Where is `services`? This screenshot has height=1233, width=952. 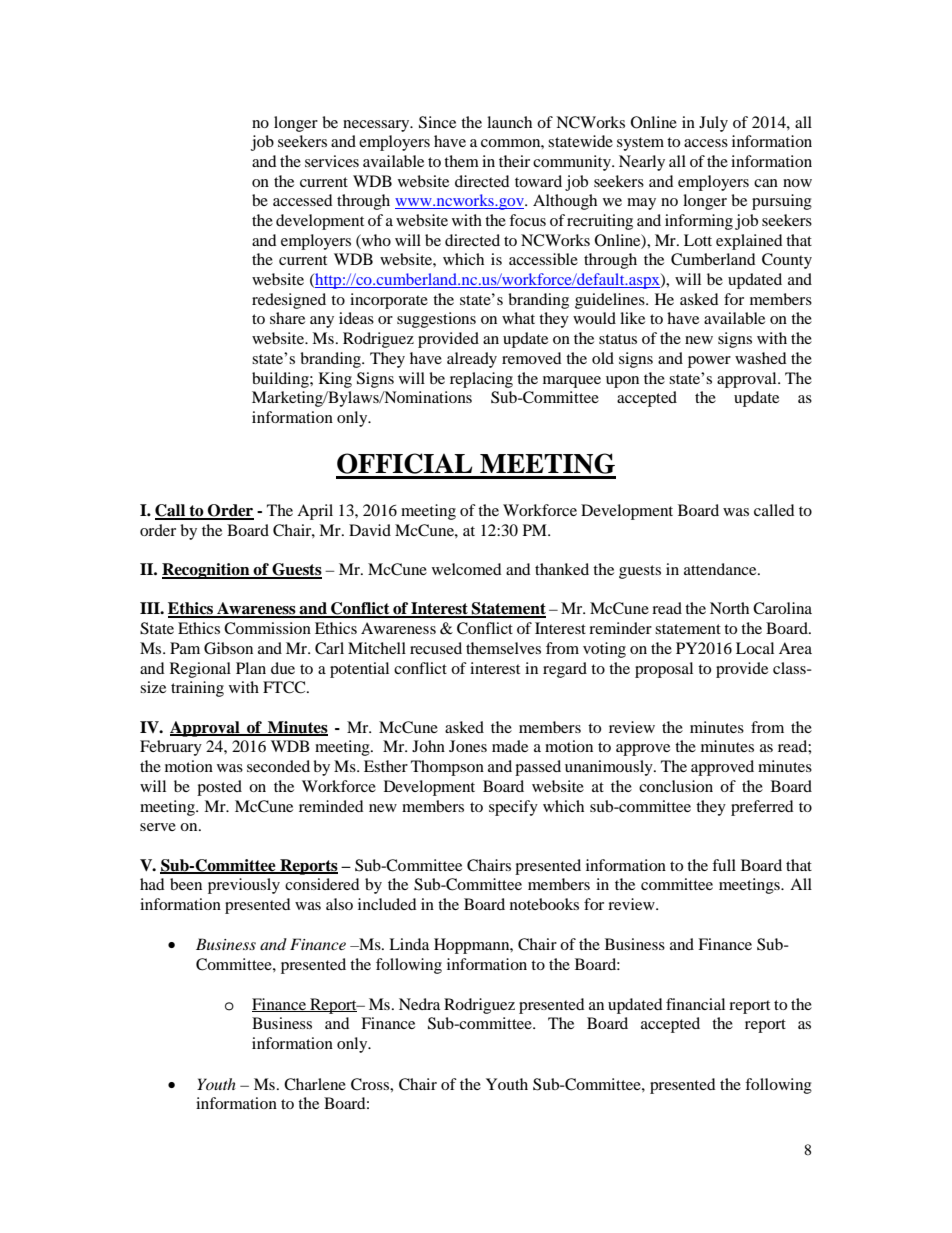 services is located at coordinates (332, 161).
